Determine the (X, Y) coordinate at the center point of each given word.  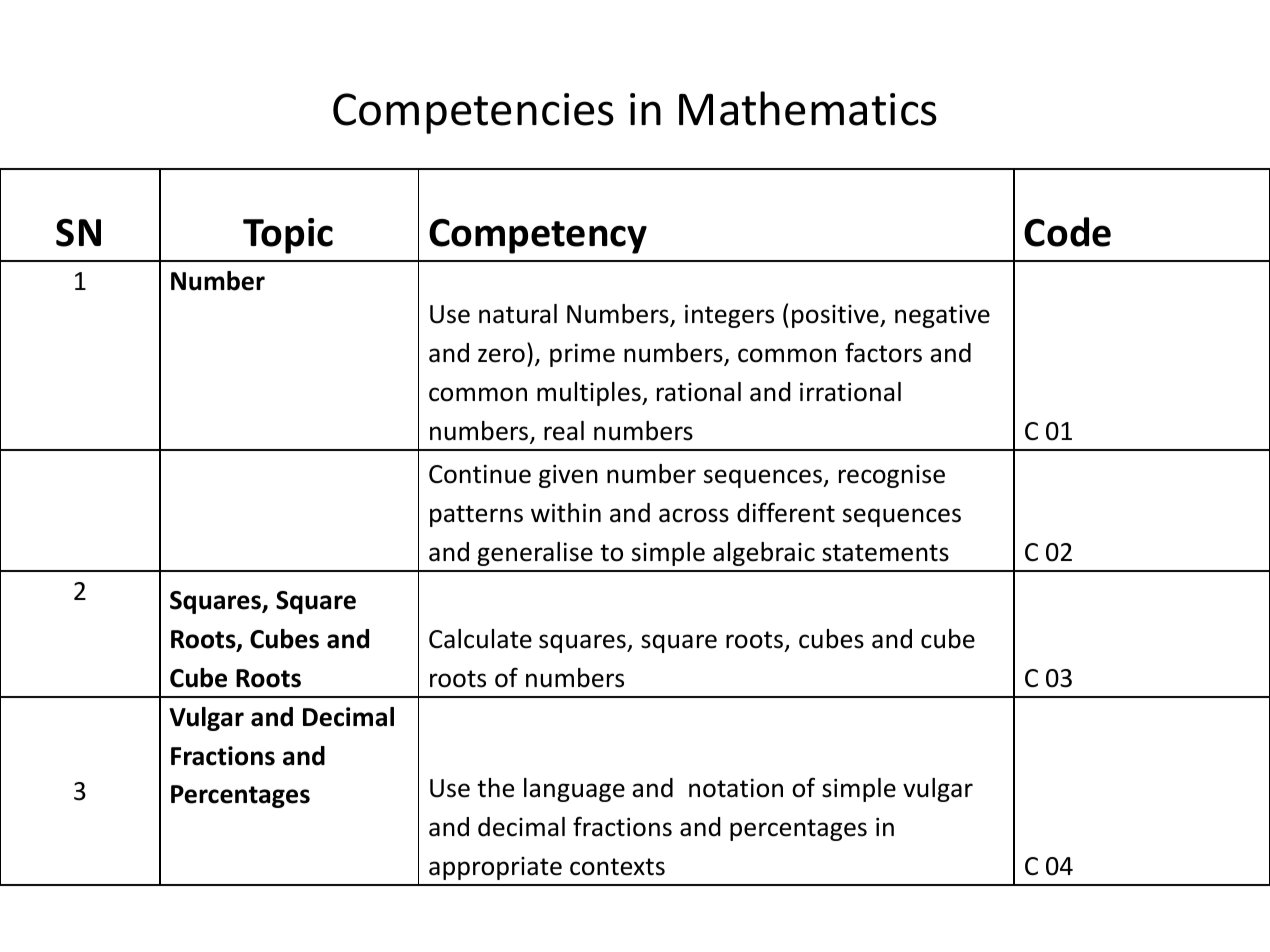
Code (1067, 232)
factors (883, 352)
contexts (617, 867)
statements (885, 553)
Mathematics (808, 108)
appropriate (495, 868)
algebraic (764, 554)
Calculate (480, 639)
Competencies (473, 113)
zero (501, 355)
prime (582, 355)
